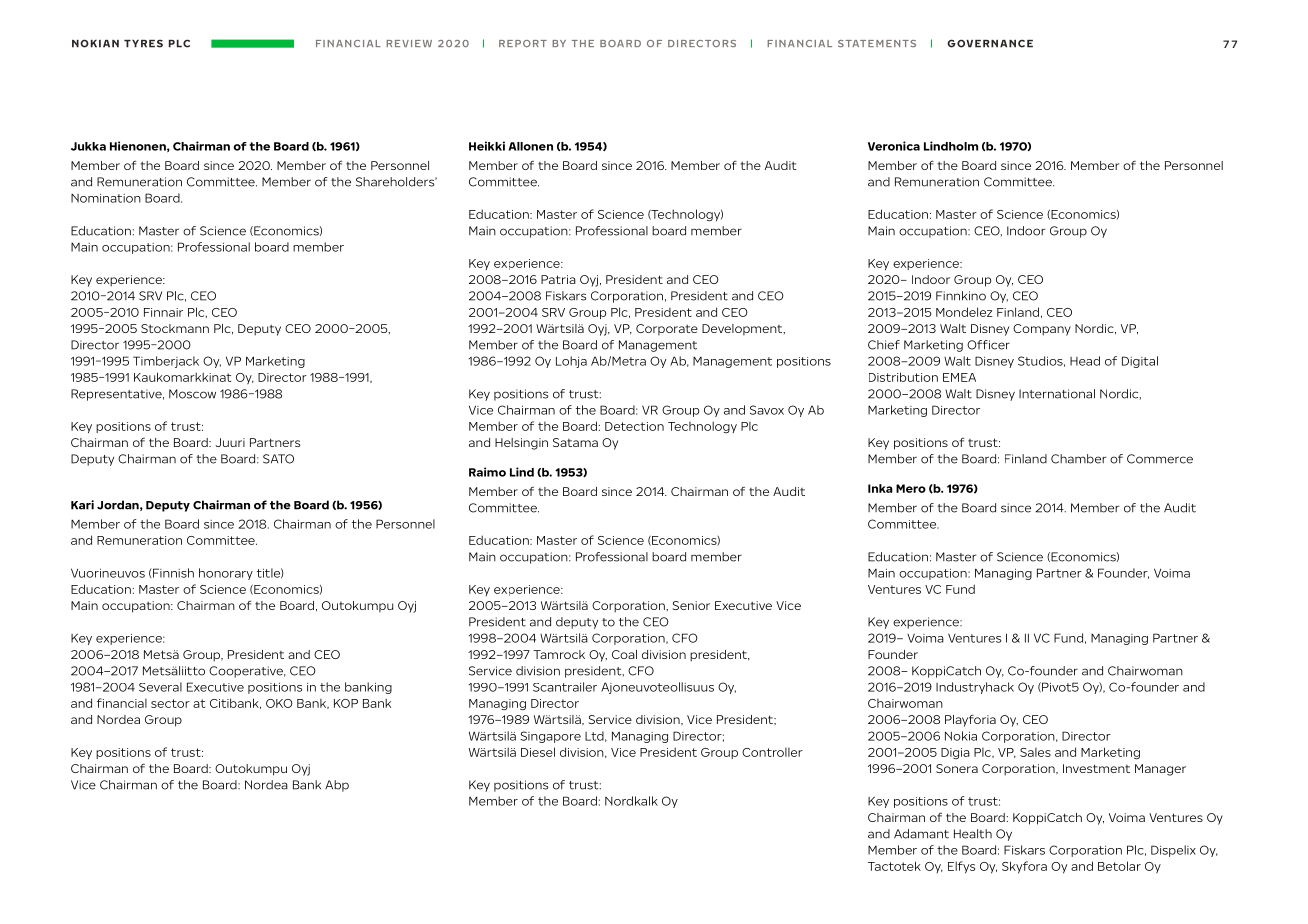 This screenshot has width=1308, height=924. What do you see at coordinates (667, 329) in the screenshot?
I see `Corporate` at bounding box center [667, 329].
